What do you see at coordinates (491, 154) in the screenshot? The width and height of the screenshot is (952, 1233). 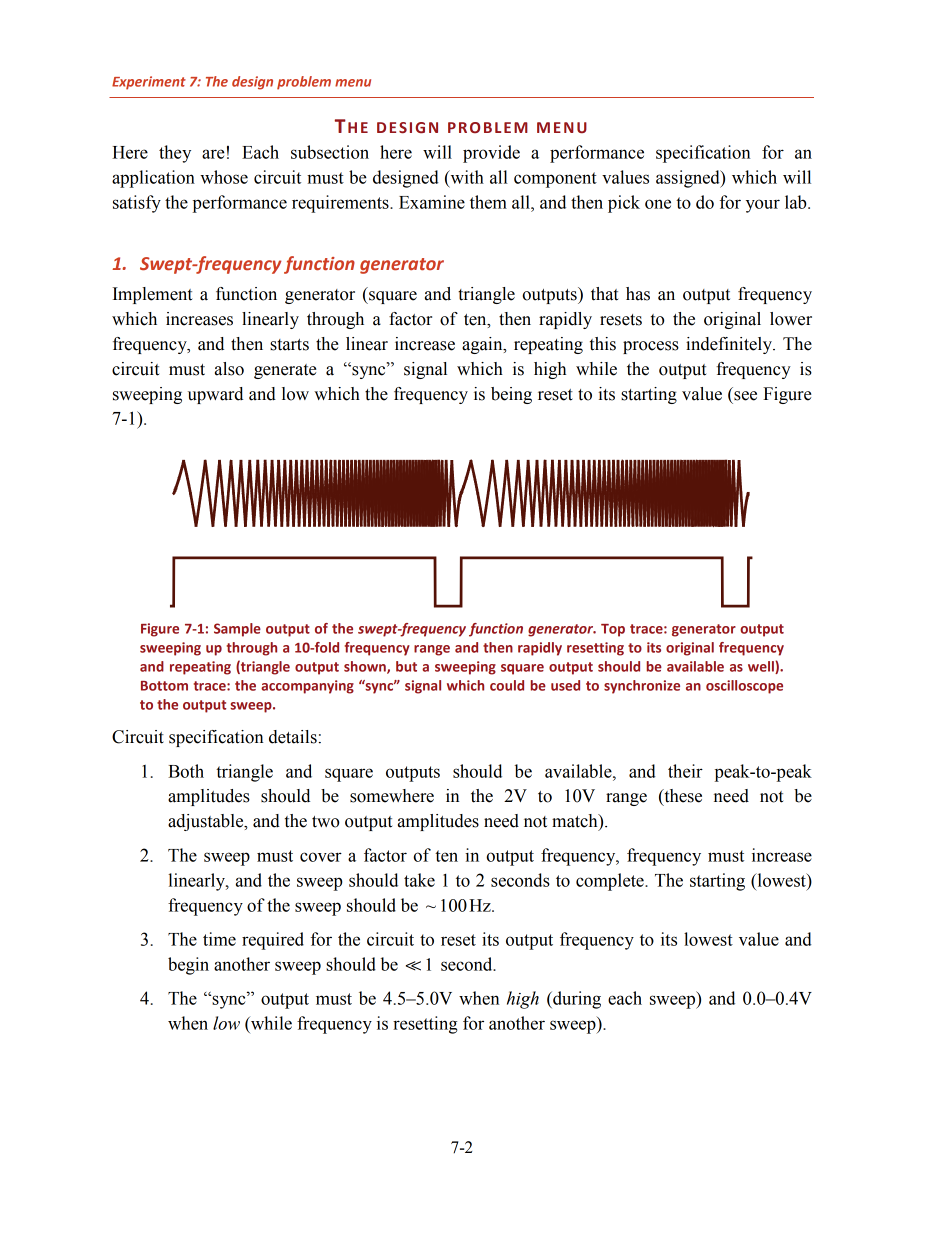 I see `provide` at bounding box center [491, 154].
